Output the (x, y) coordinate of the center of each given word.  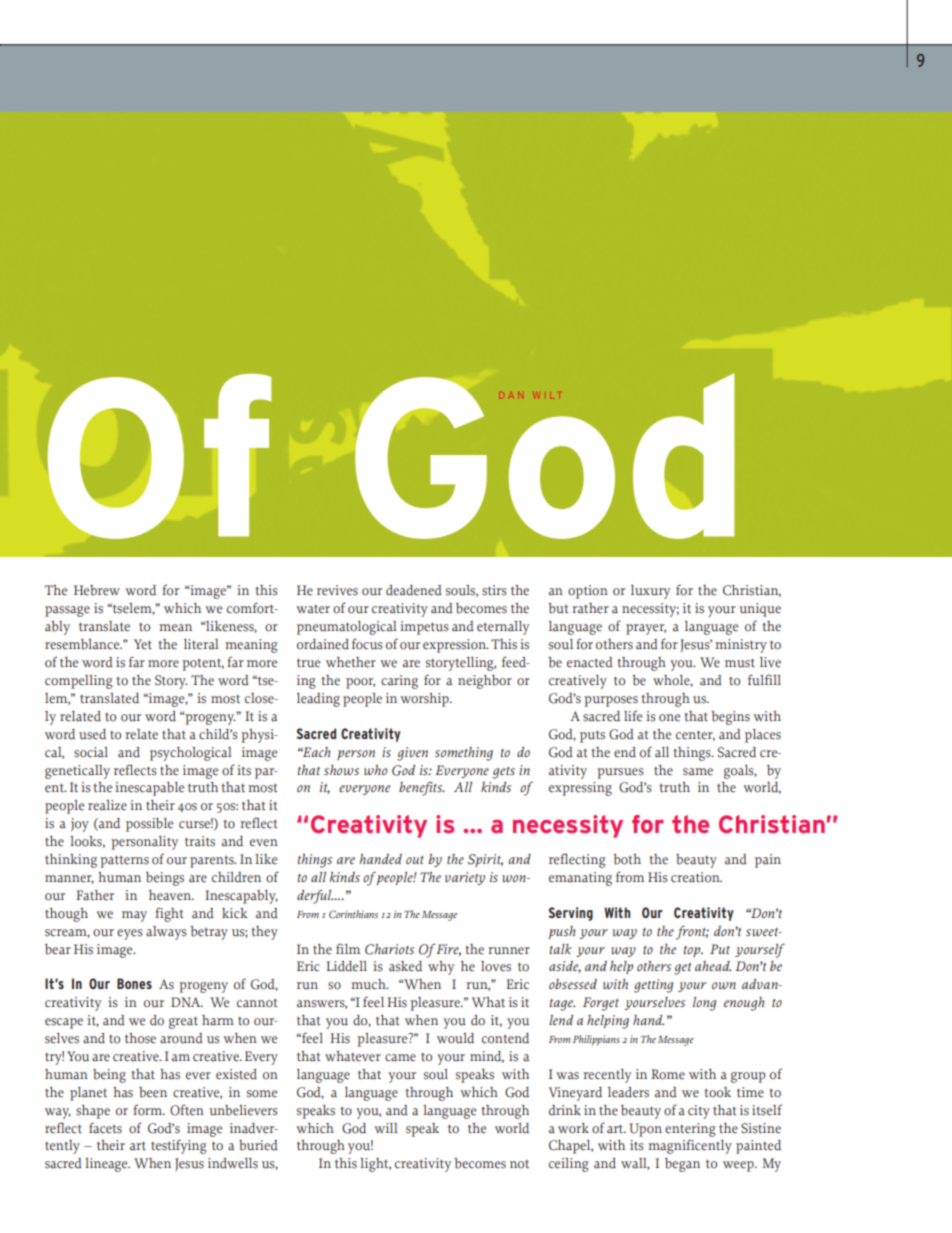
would (455, 1038)
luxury (650, 592)
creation (696, 877)
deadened (414, 590)
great (183, 1022)
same (698, 772)
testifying (179, 1146)
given (412, 754)
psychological (191, 754)
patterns (124, 861)
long (704, 1004)
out (415, 860)
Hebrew (97, 590)
